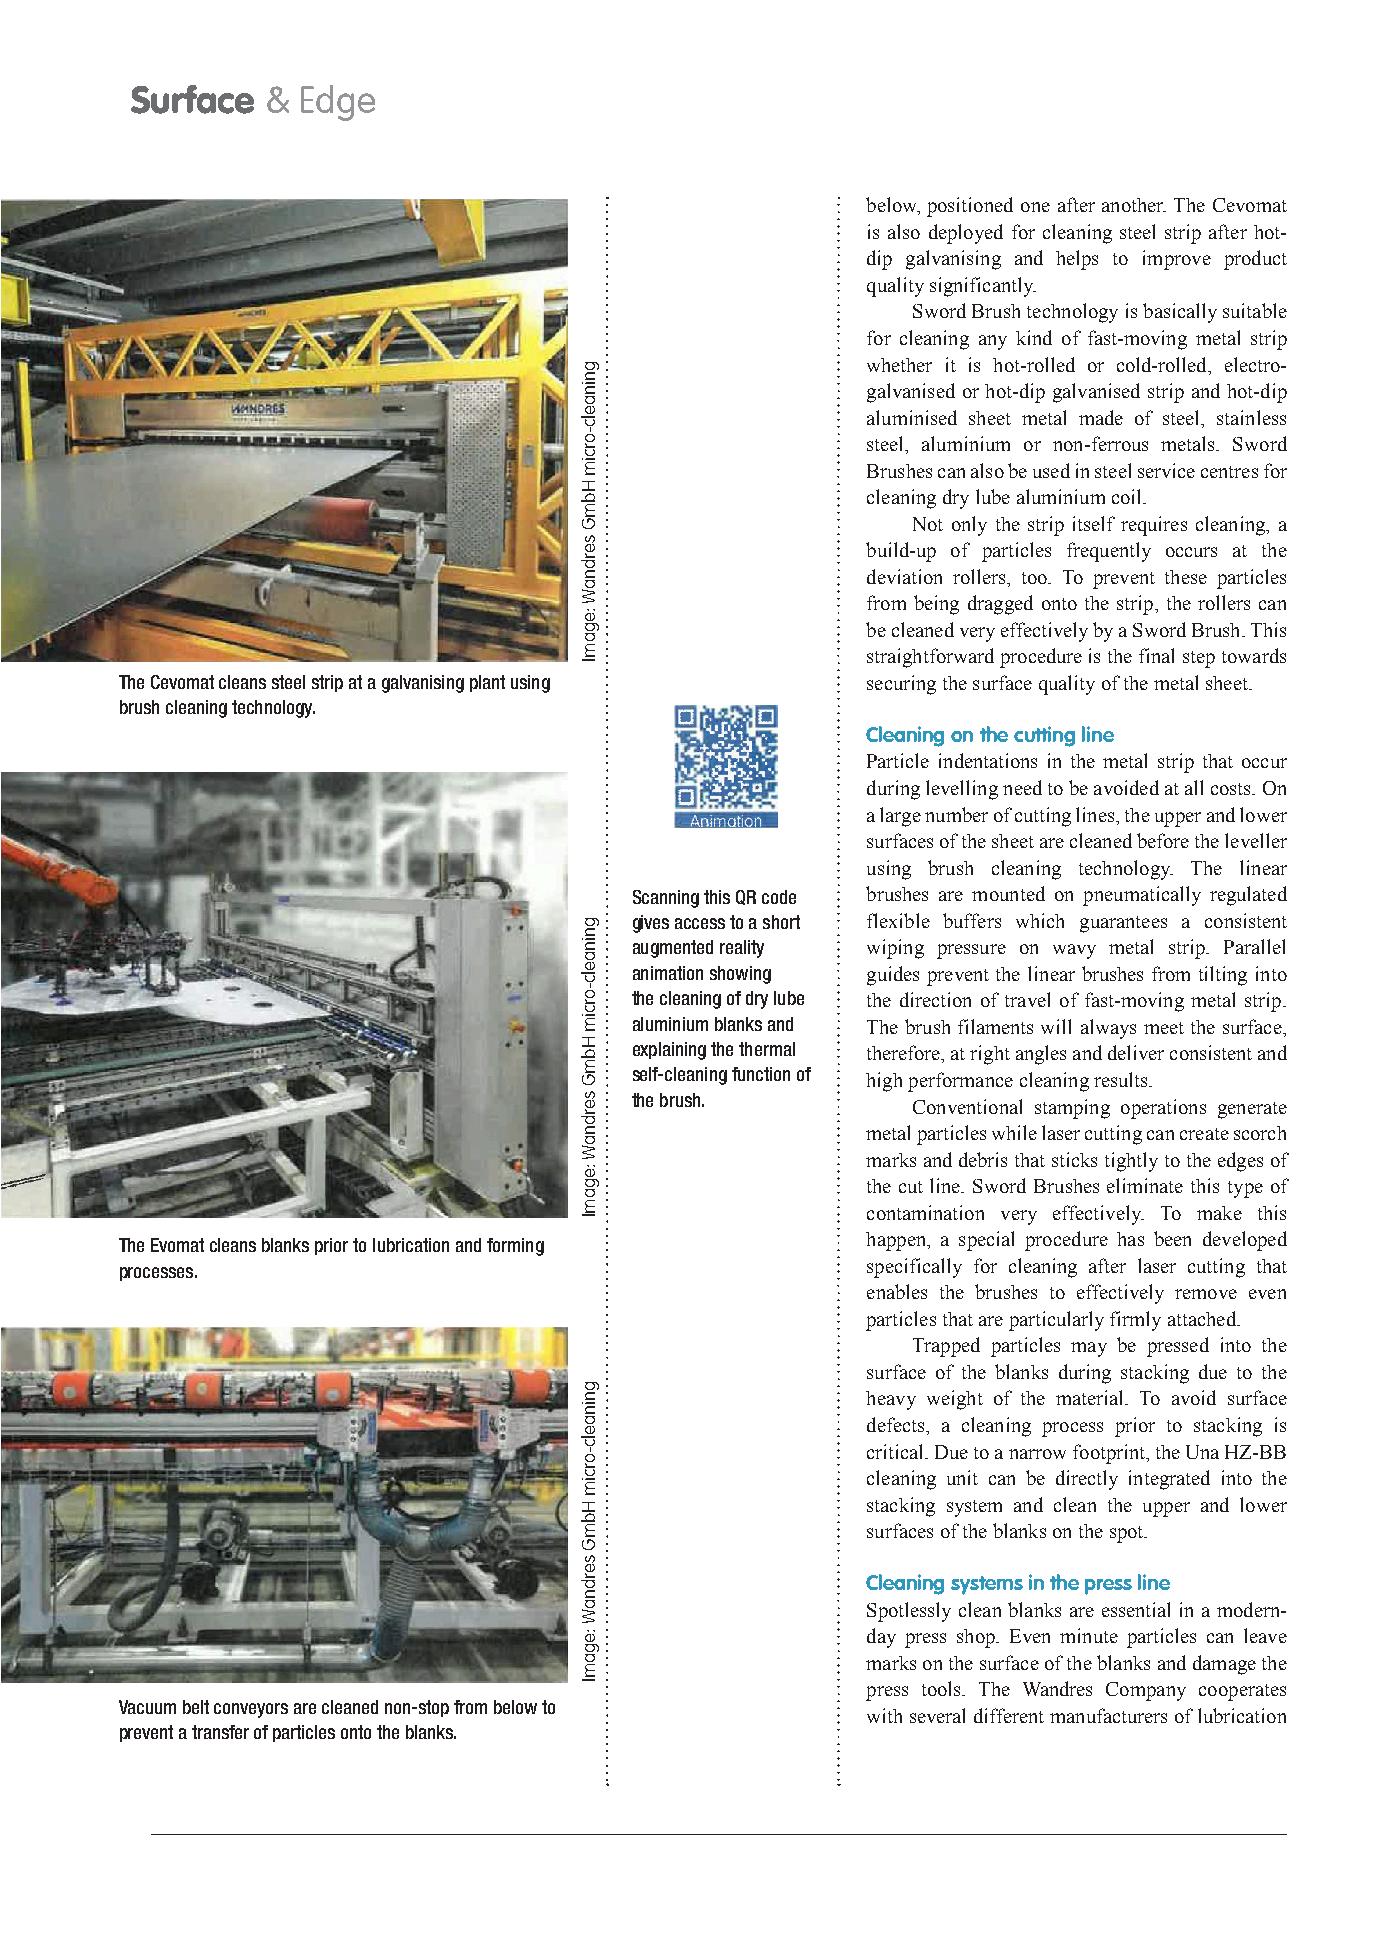 The width and height of the screenshot is (1374, 1943). I want to click on showing, so click(740, 975).
